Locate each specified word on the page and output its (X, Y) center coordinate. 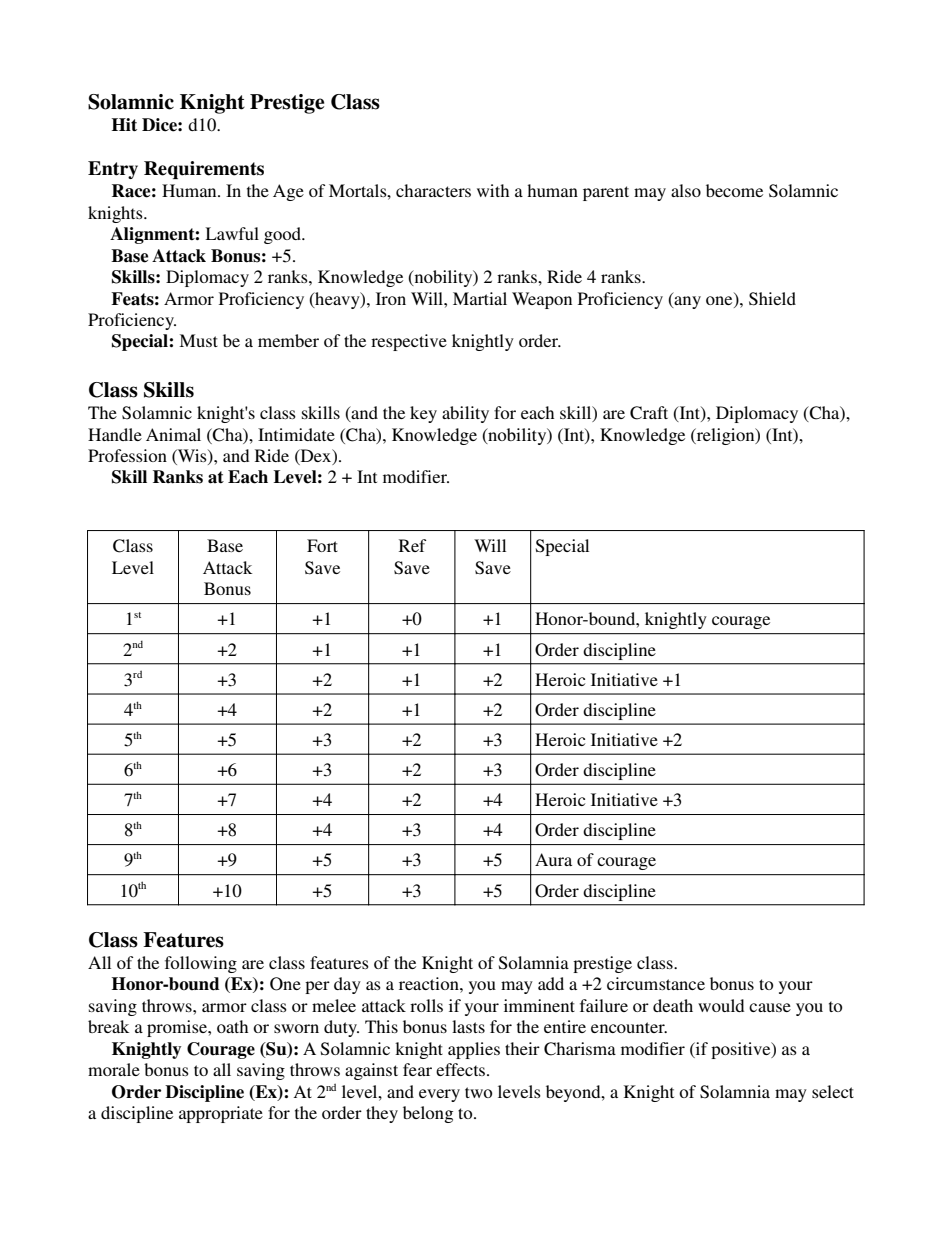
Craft (649, 413)
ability (465, 414)
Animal (173, 434)
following (201, 964)
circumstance (656, 983)
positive (742, 1050)
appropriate (221, 1114)
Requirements (204, 170)
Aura (553, 859)
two (478, 1092)
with (493, 190)
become (734, 190)
